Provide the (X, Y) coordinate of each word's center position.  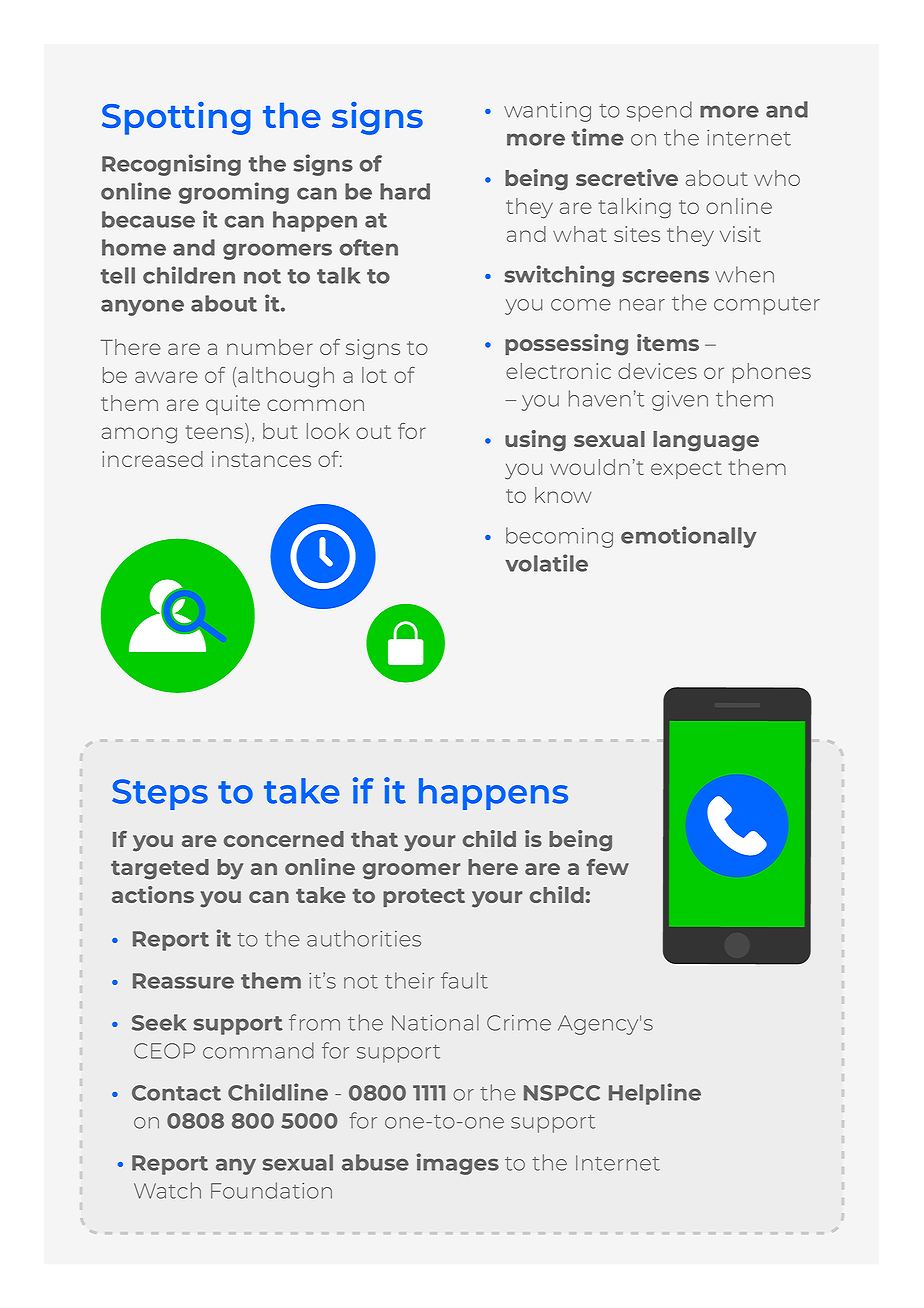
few (607, 867)
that (374, 839)
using (535, 441)
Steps (160, 794)
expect (686, 470)
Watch (167, 1190)
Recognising (171, 165)
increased (152, 459)
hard (405, 191)
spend (659, 111)
